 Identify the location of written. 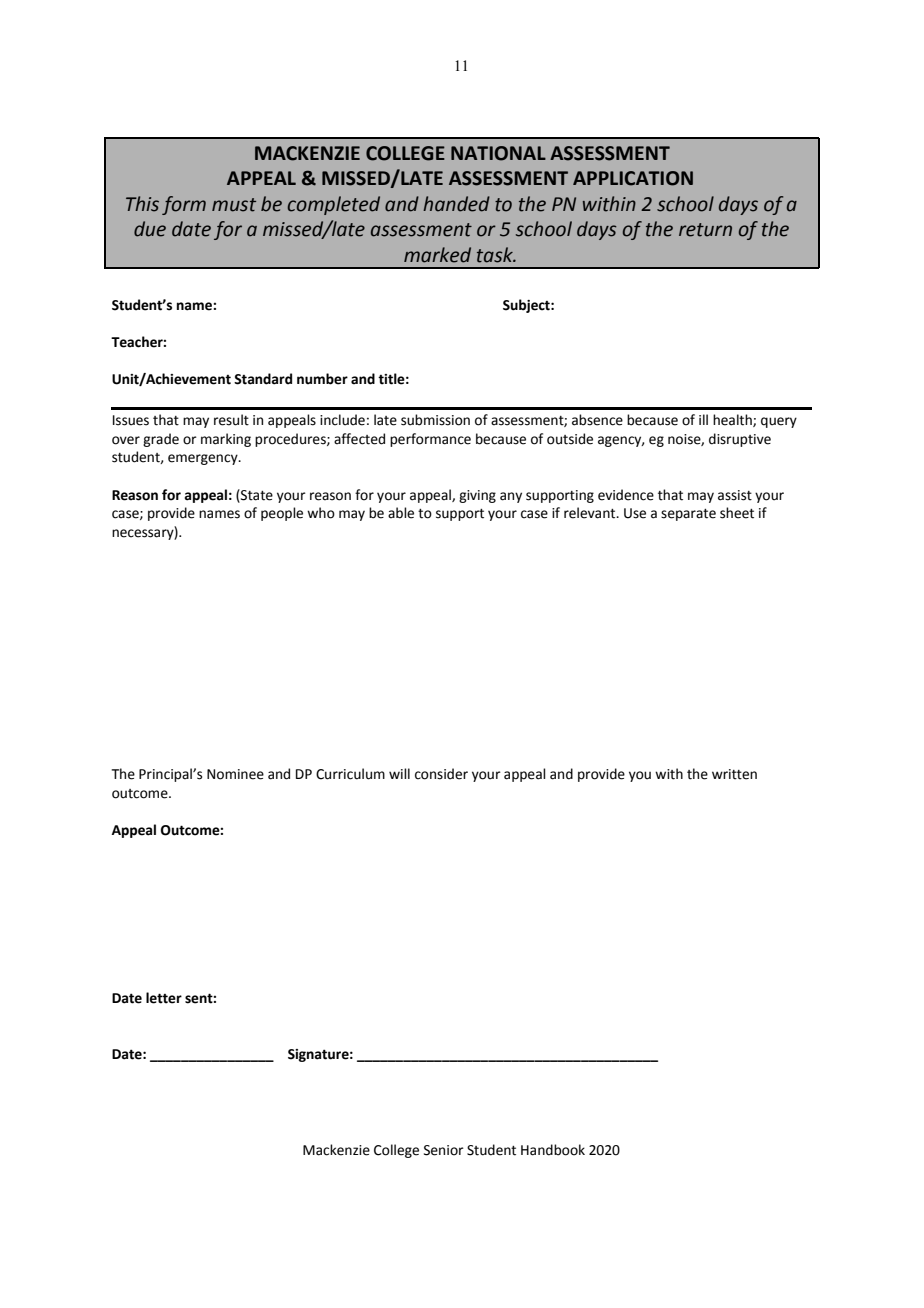
(734, 774).
